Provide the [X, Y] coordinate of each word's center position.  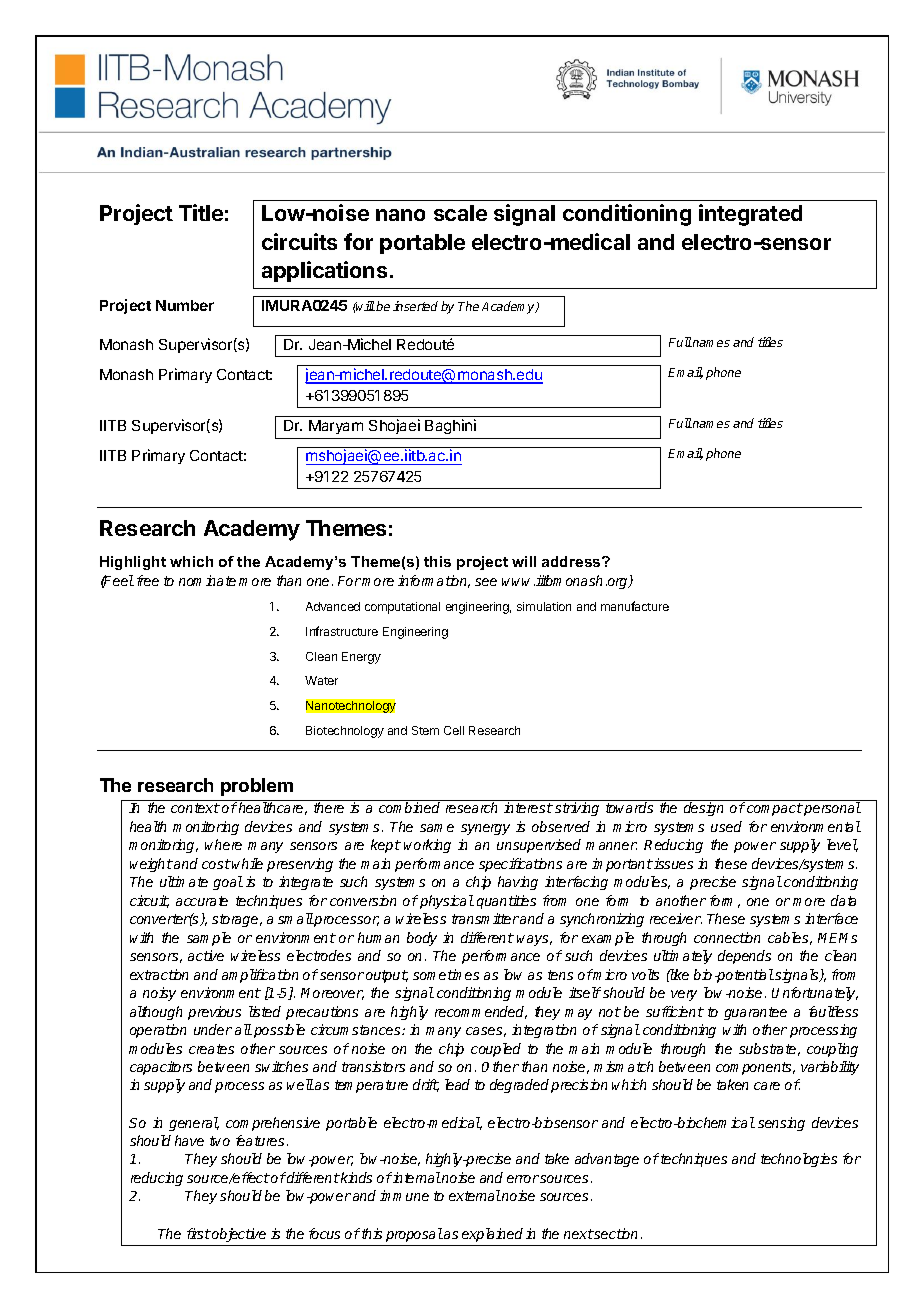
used [726, 826]
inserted [415, 306]
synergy [485, 829]
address [572, 561]
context [195, 808]
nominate [207, 580]
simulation [544, 606]
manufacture [635, 606]
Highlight [133, 563]
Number [185, 305]
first [199, 1233]
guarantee [755, 1013]
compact [775, 809]
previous [214, 1013]
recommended [481, 1012]
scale [460, 213]
